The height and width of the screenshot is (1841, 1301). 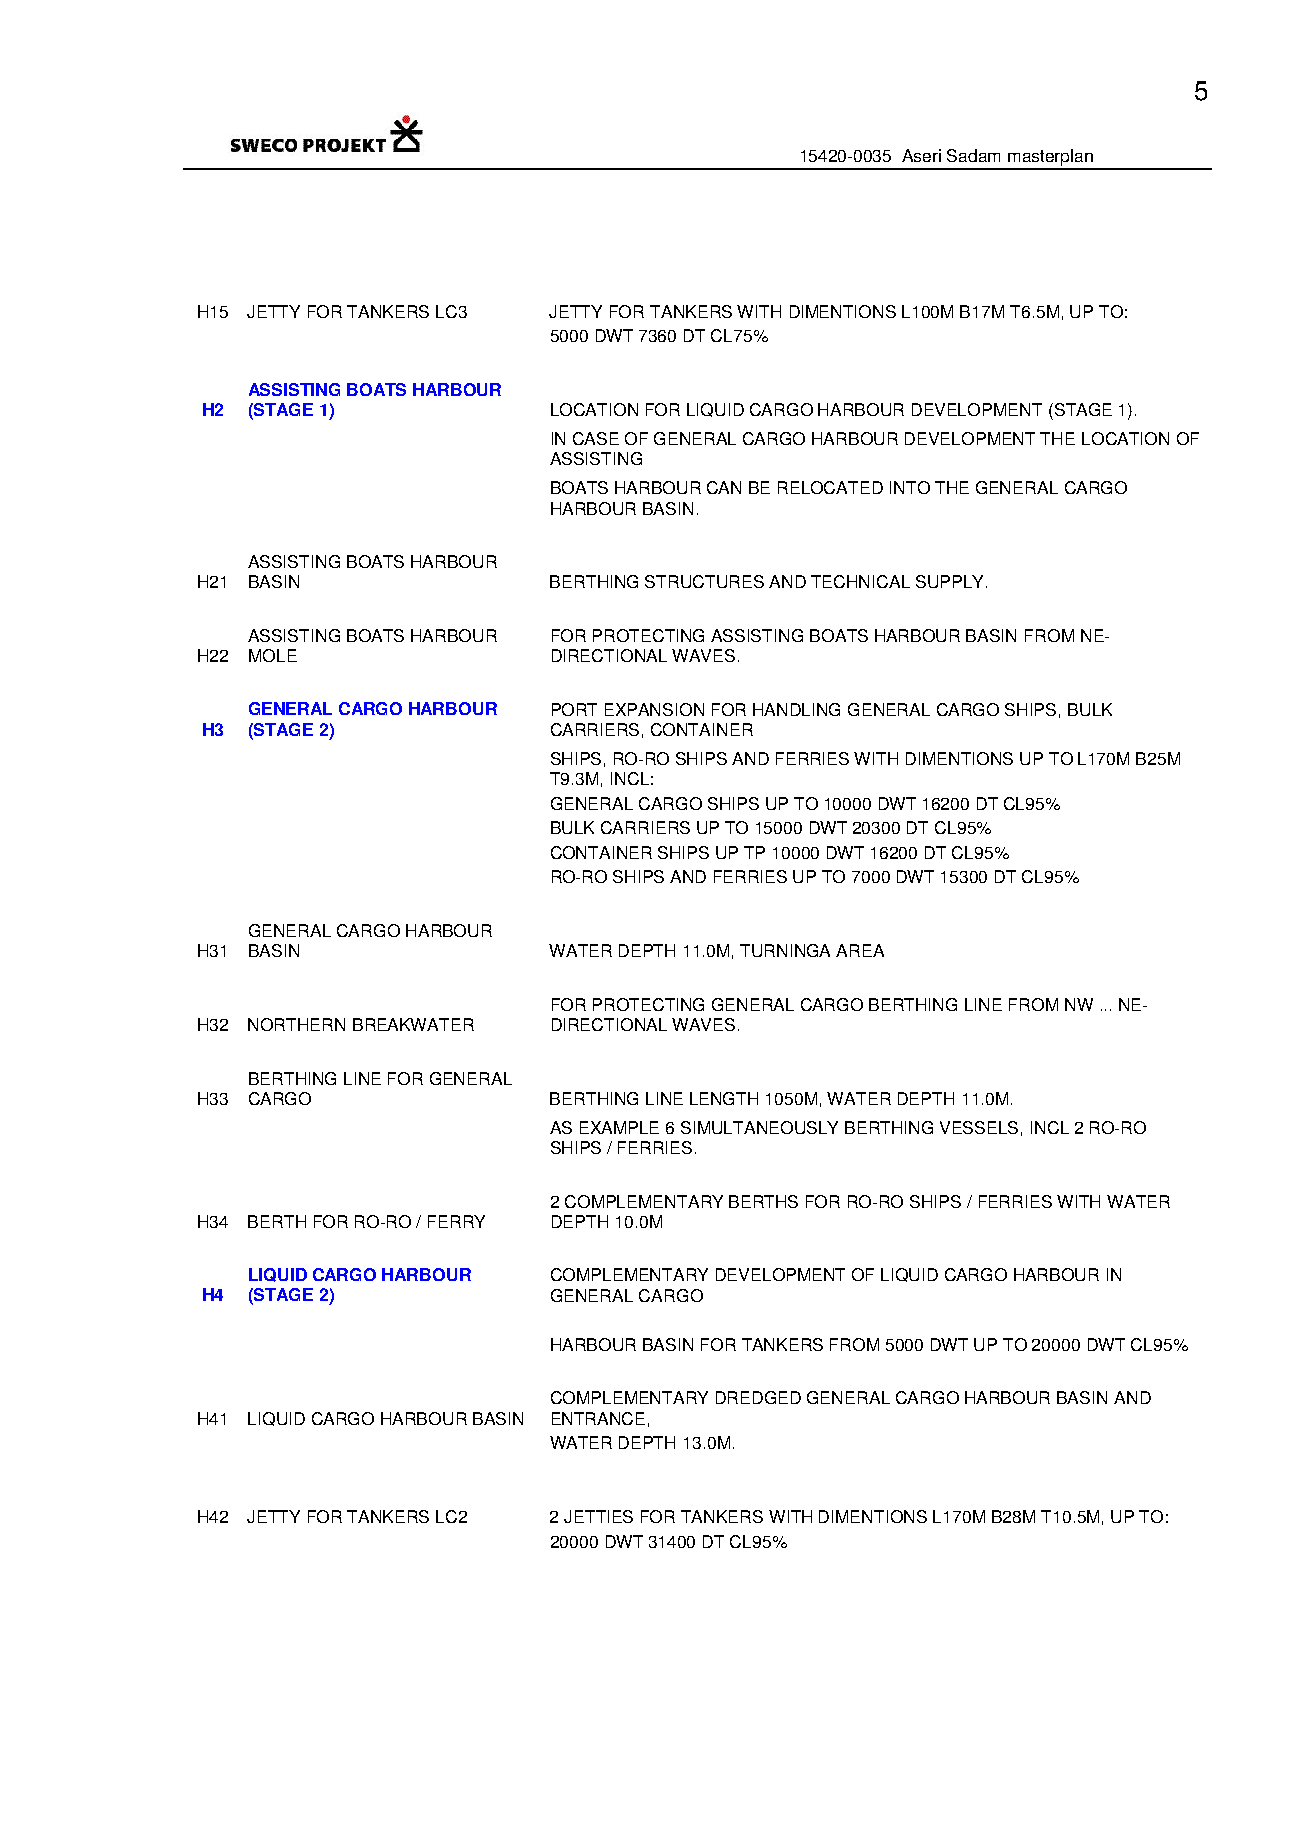 I want to click on HANDLING, so click(x=796, y=709).
